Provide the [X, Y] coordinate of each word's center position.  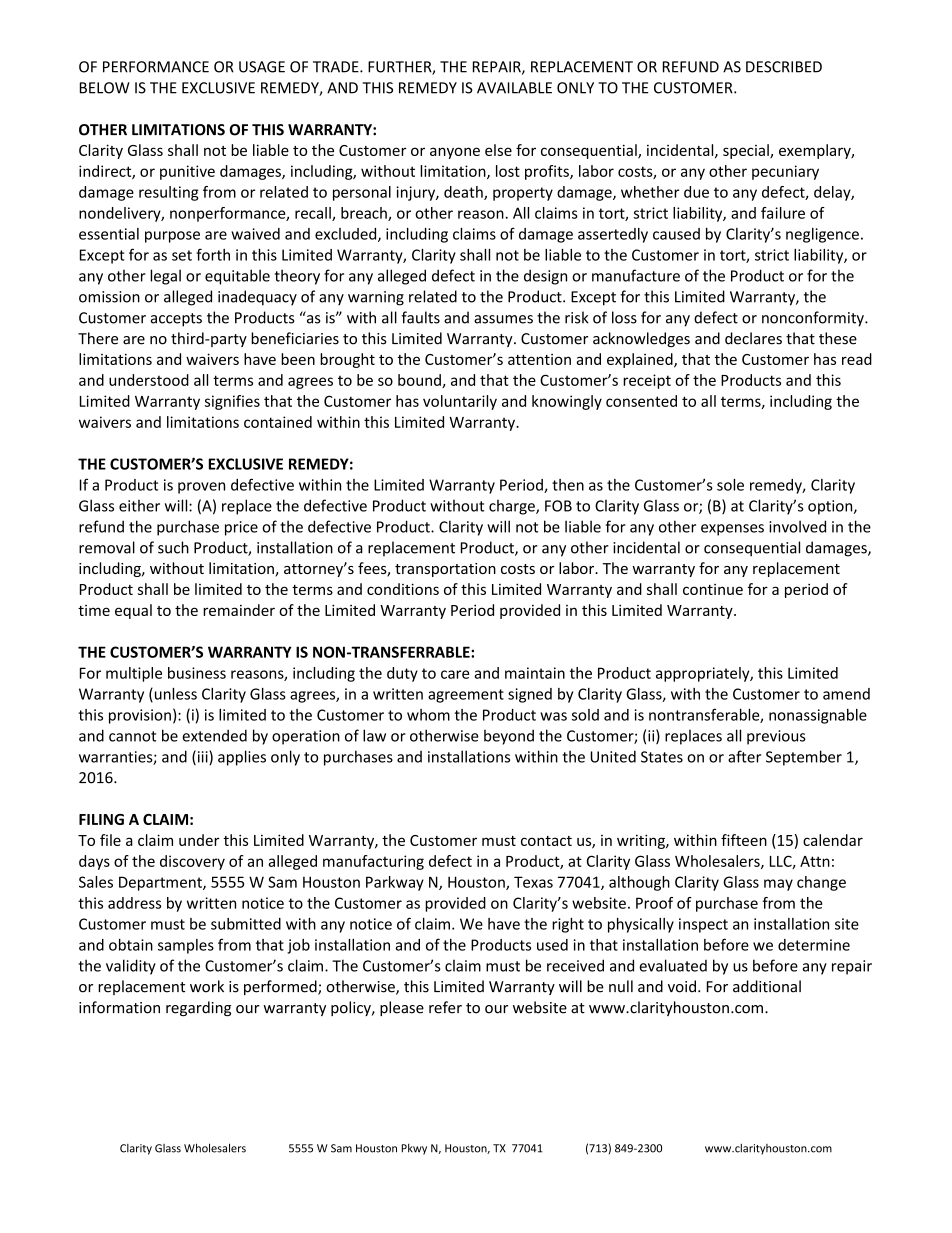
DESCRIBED [784, 67]
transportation [445, 570]
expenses [732, 530]
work [207, 986]
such [173, 547]
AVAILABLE [514, 88]
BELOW [105, 88]
